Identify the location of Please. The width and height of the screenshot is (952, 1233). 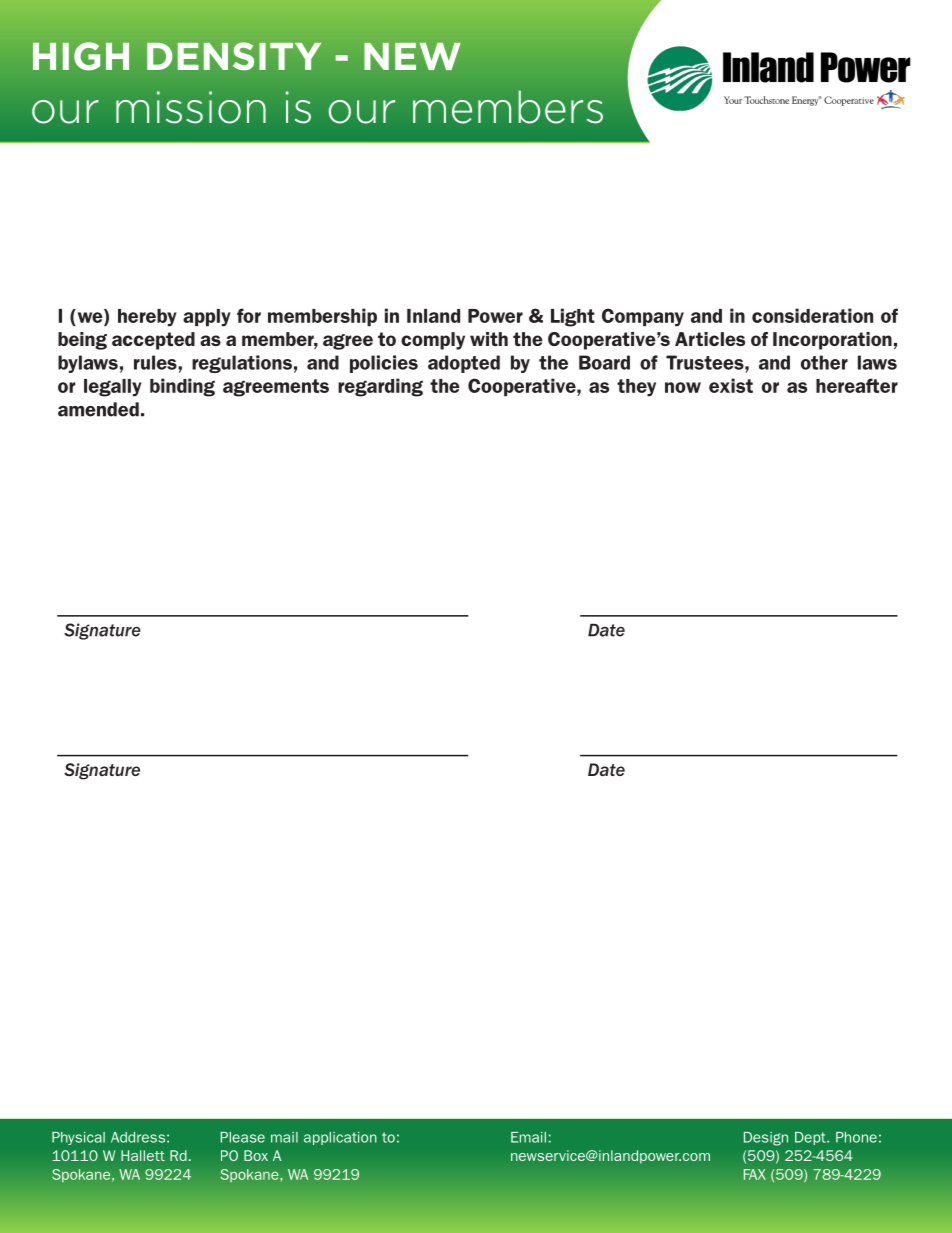
(243, 1137).
